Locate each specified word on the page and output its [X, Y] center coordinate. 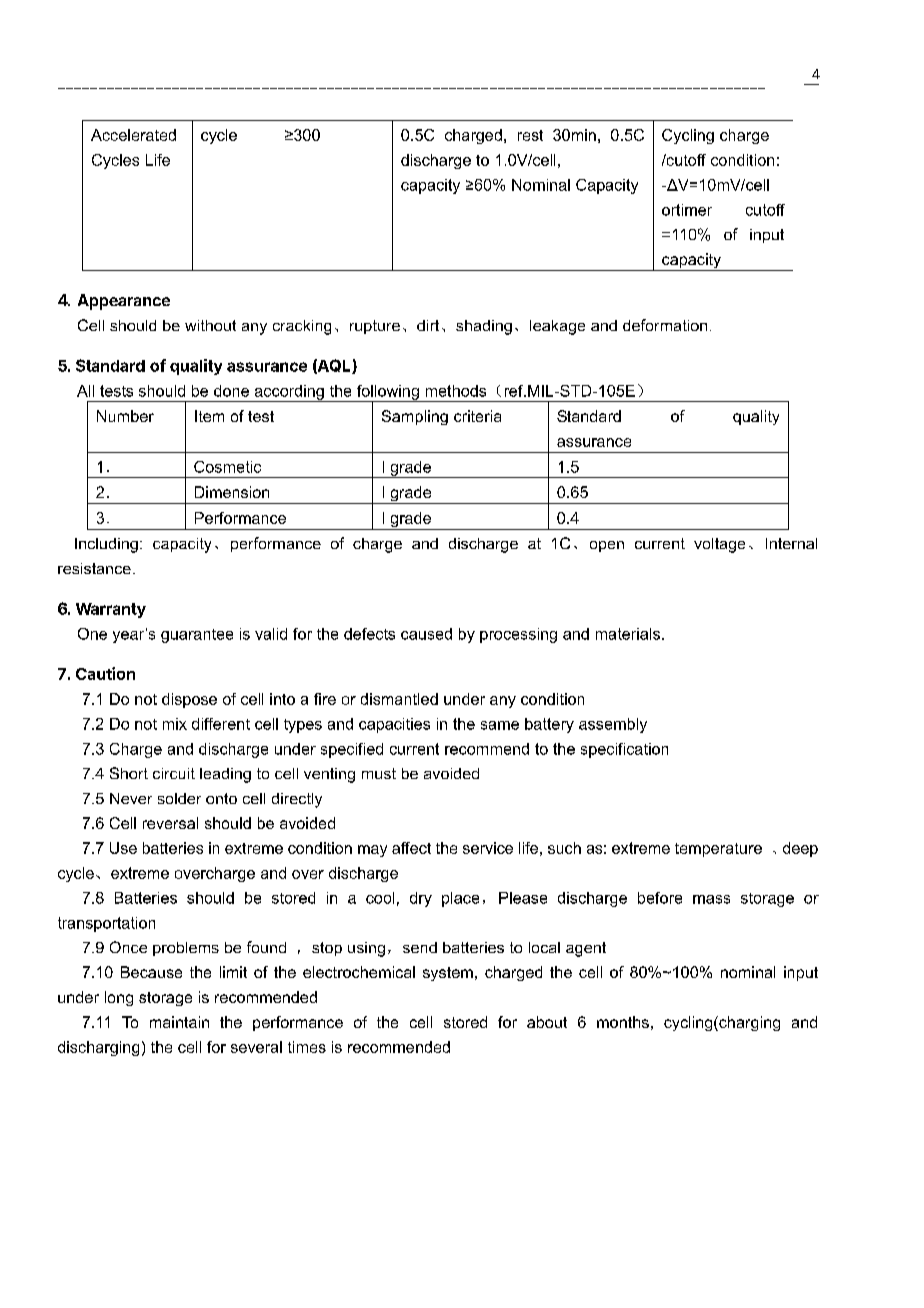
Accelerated [133, 135]
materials [628, 634]
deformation [665, 325]
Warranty [111, 610]
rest [530, 135]
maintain [179, 1022]
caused [426, 634]
